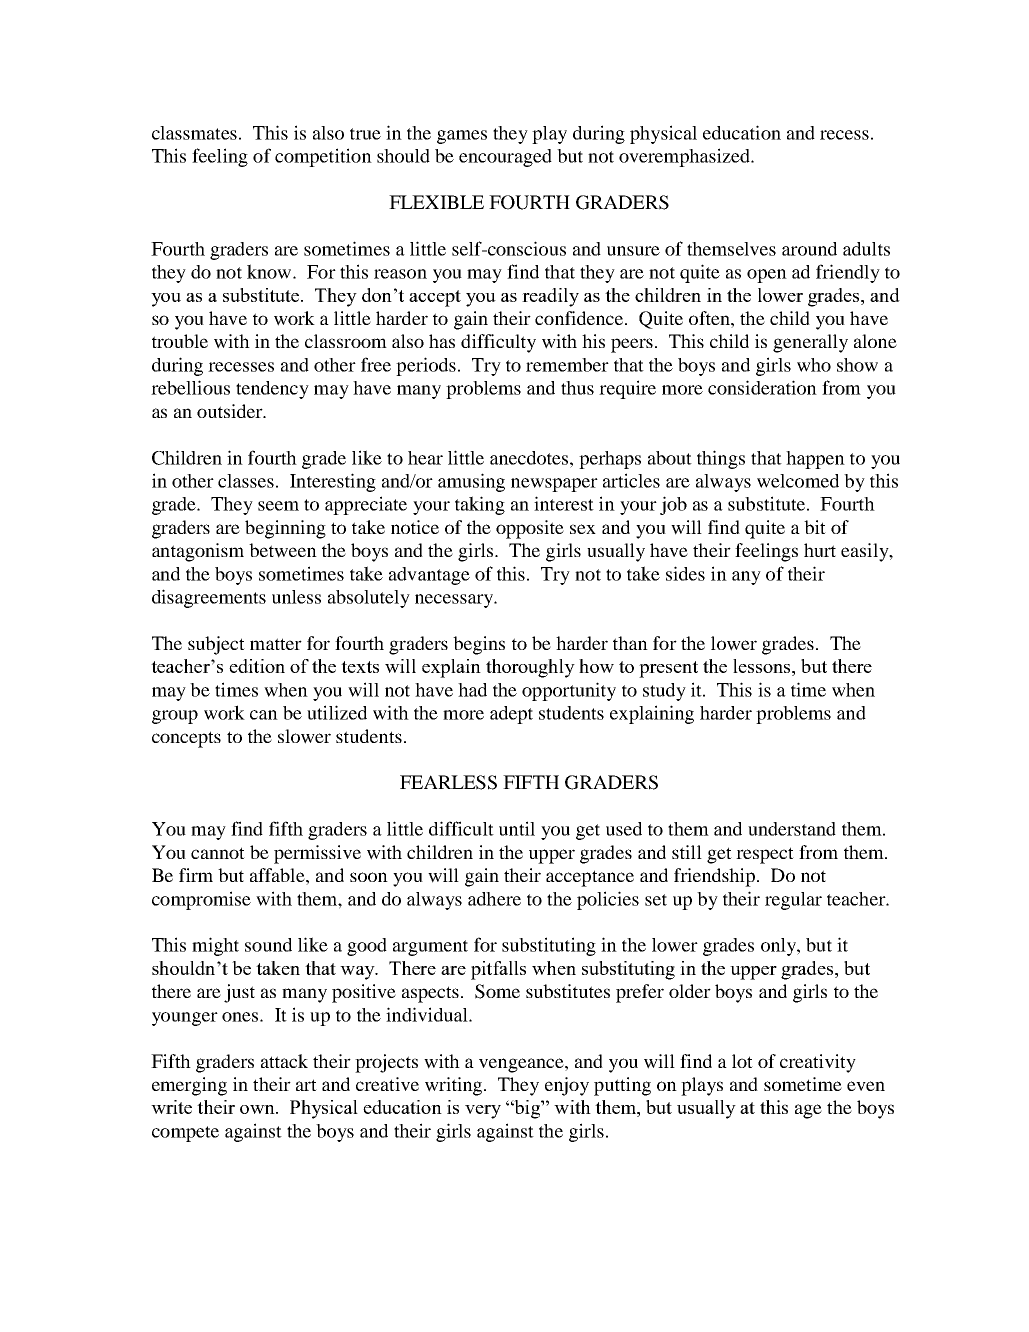 Image resolution: width=1029 pixels, height=1332 pixels. Describe the element at coordinates (798, 481) in the page. I see `welcomed` at that location.
